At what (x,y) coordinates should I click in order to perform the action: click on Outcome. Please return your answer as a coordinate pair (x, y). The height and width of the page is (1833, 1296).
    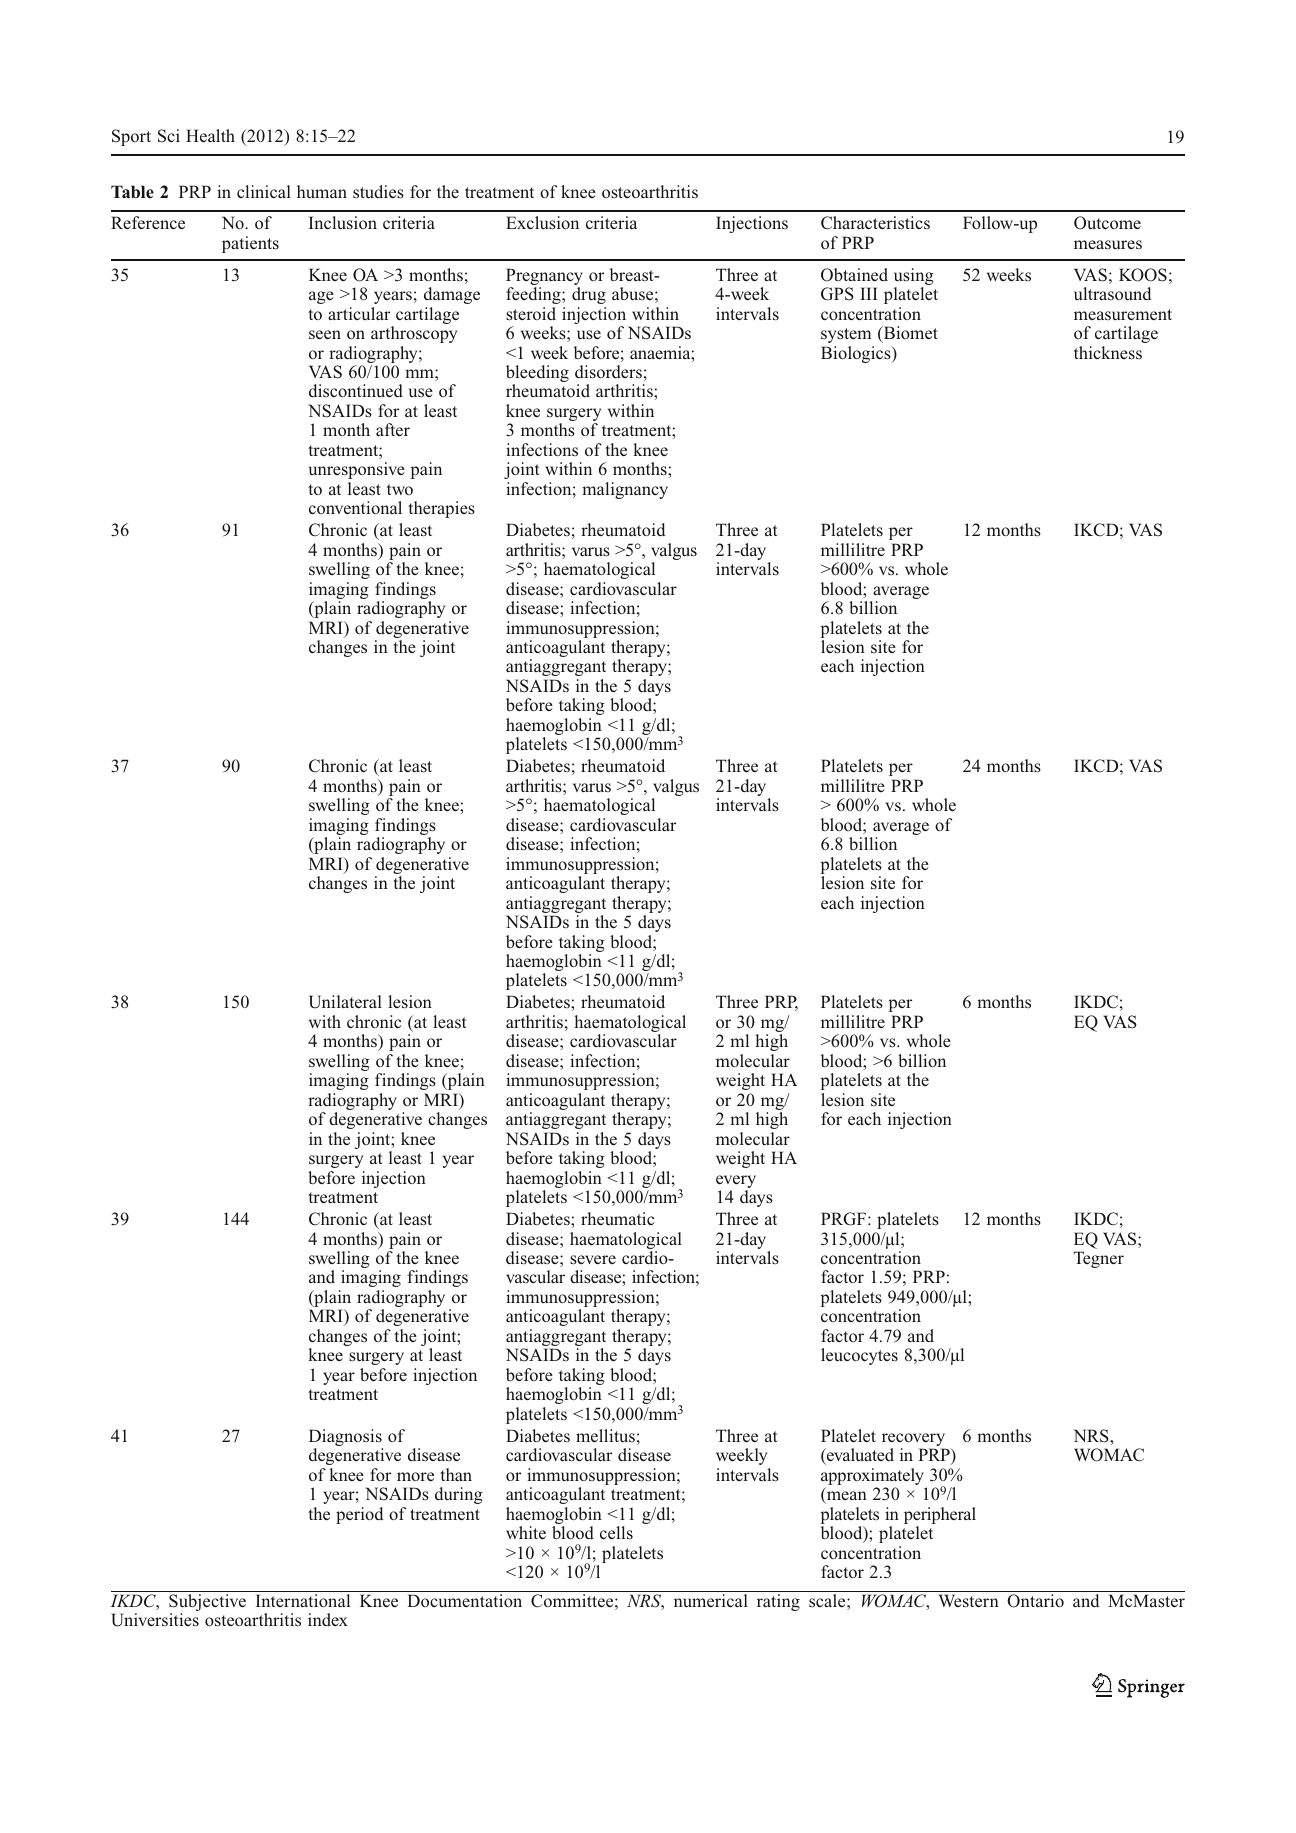
    Looking at the image, I should click on (1107, 223).
